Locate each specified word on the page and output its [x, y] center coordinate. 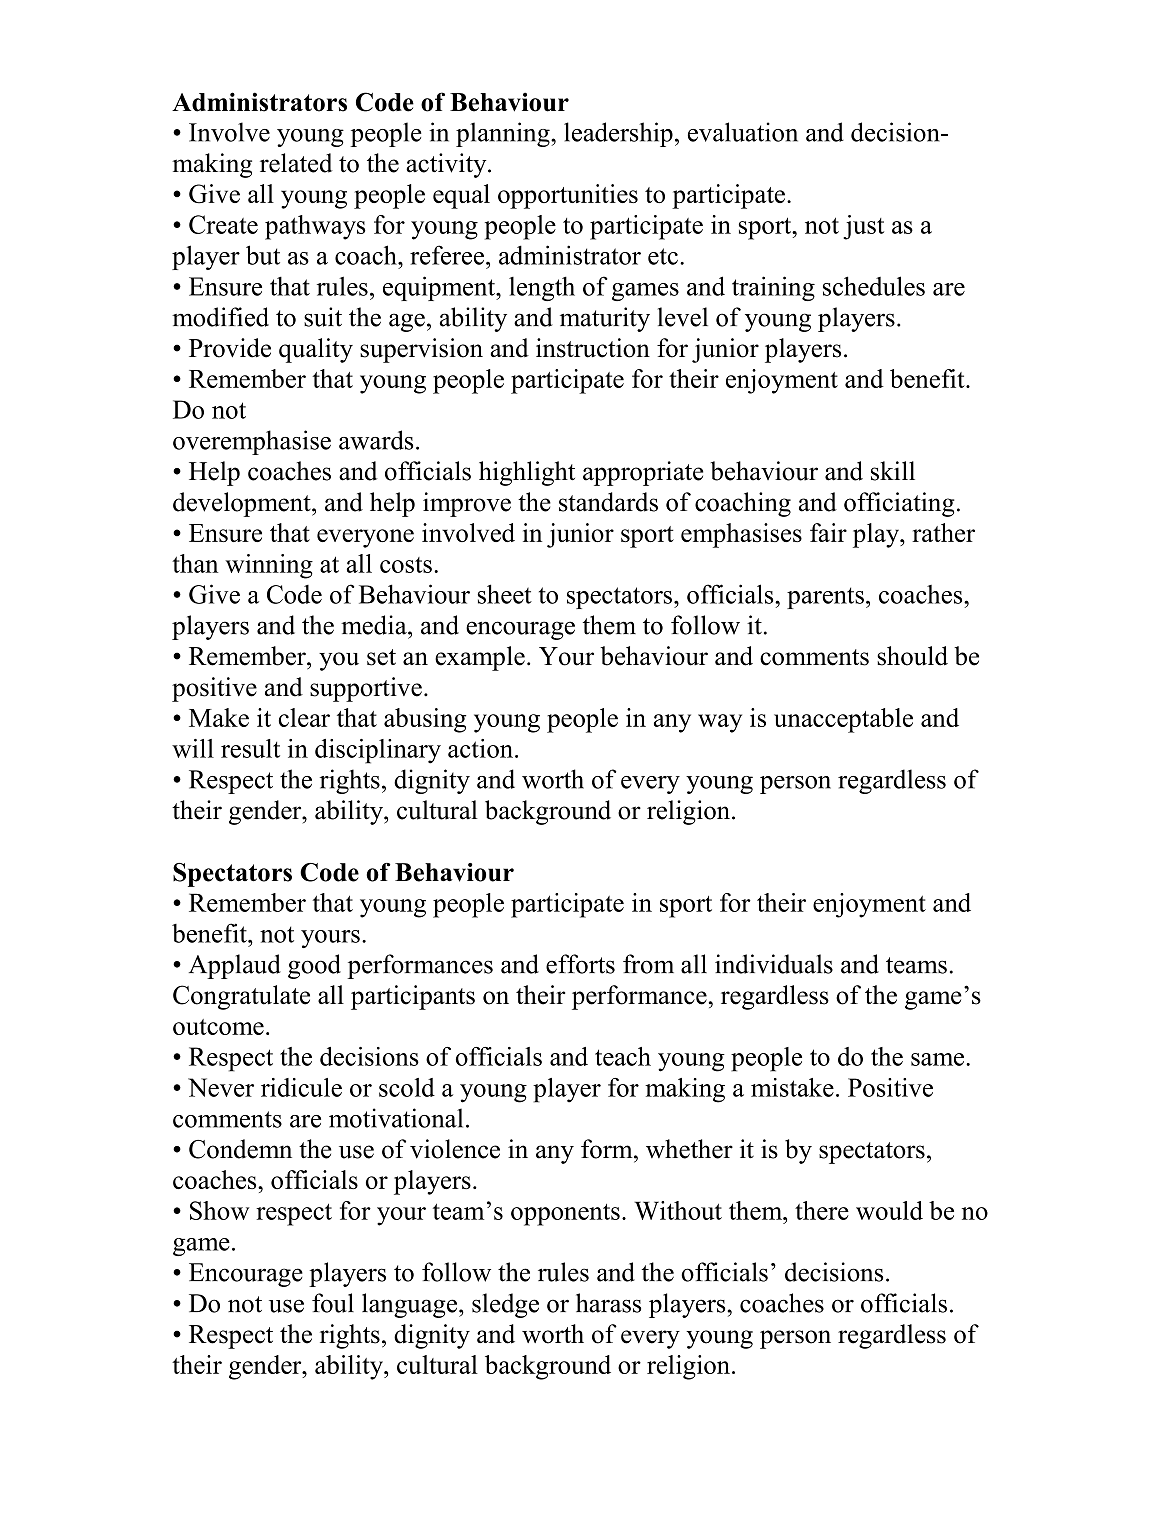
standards [608, 502]
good [314, 966]
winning [269, 566]
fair [828, 532]
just [863, 227]
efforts [580, 964]
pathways [315, 227]
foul [333, 1303]
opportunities [568, 196]
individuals [774, 964]
